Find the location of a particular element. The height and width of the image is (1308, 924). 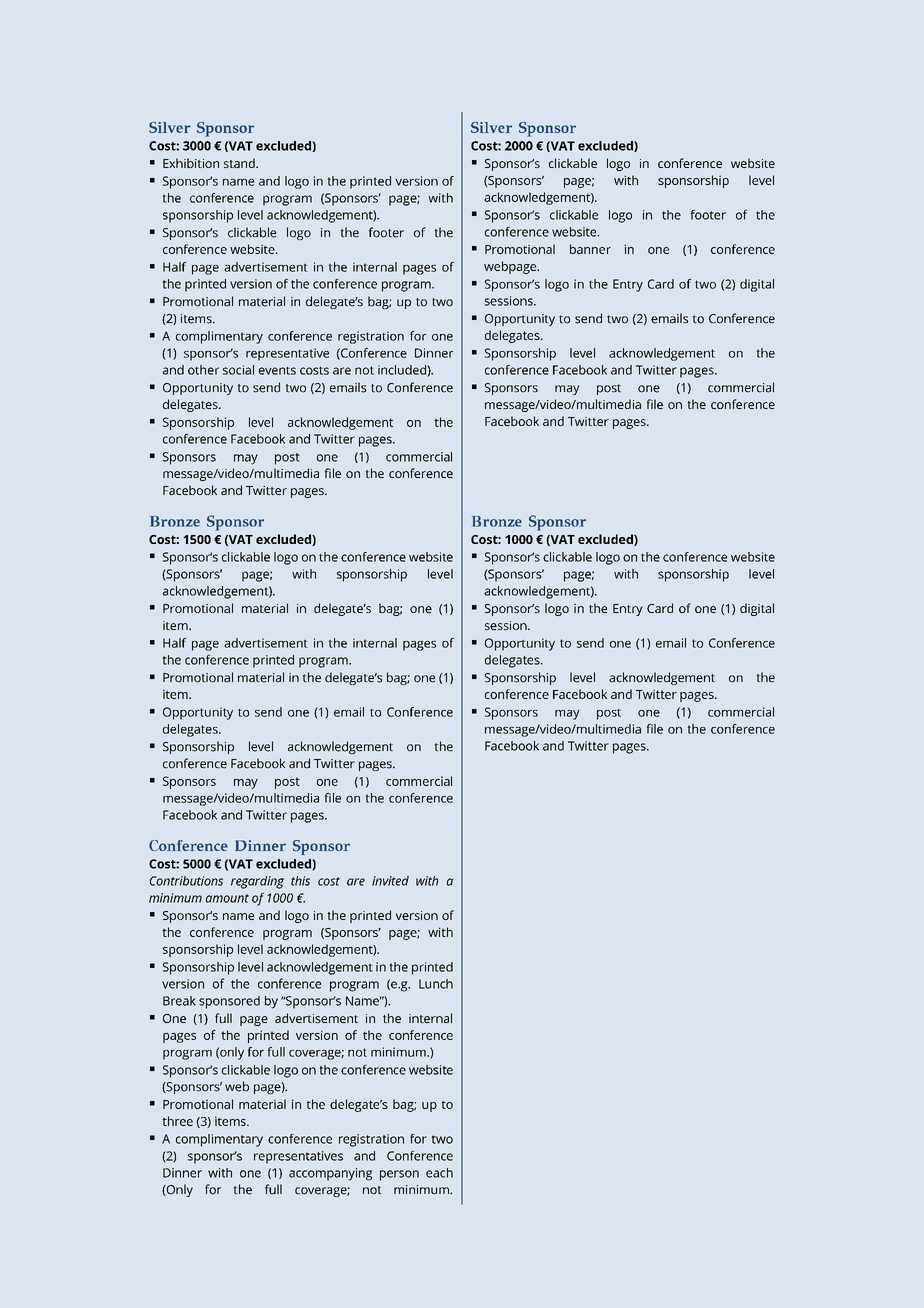

this is located at coordinates (300, 881).
